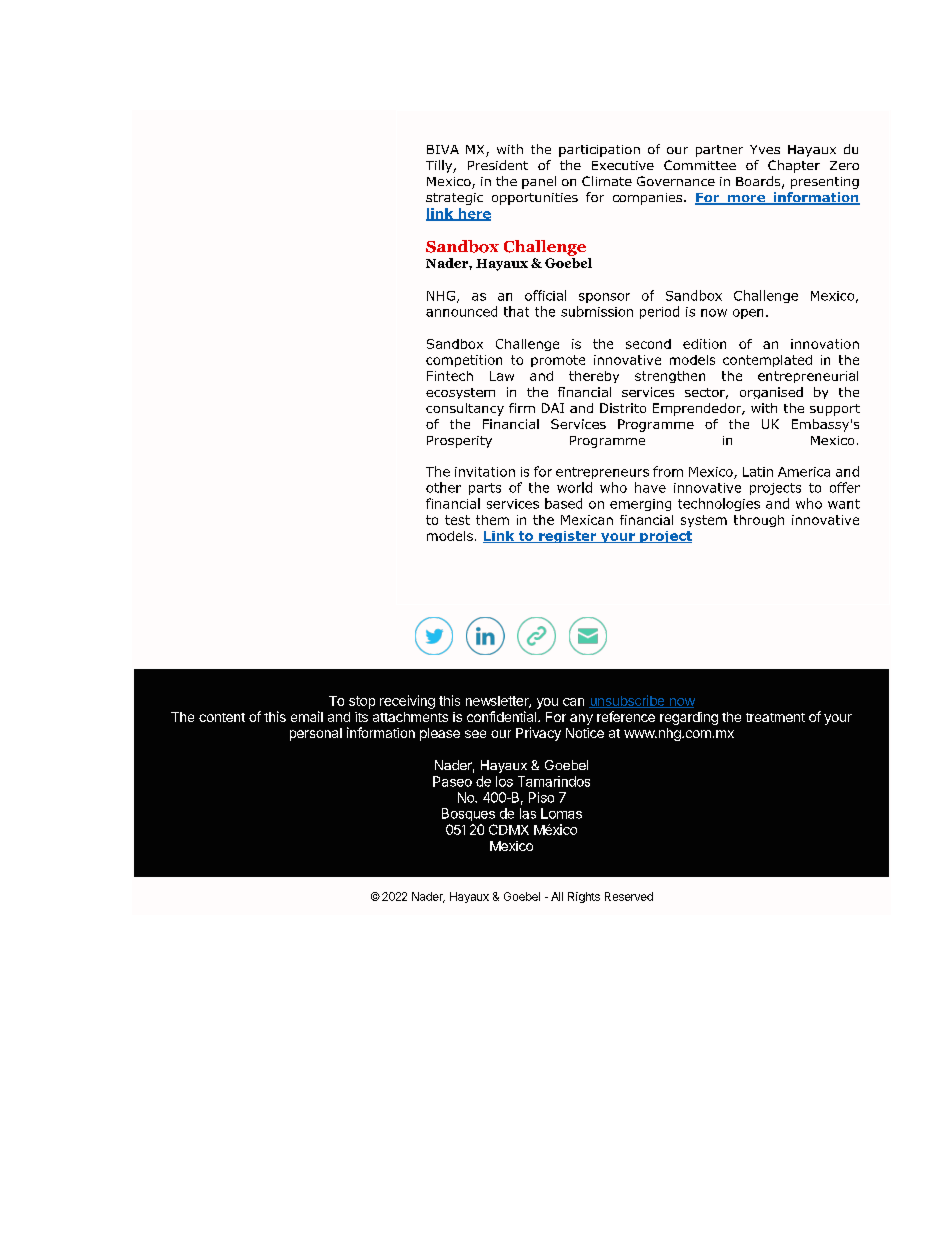  Describe the element at coordinates (629, 896) in the page. I see `Reserved` at that location.
